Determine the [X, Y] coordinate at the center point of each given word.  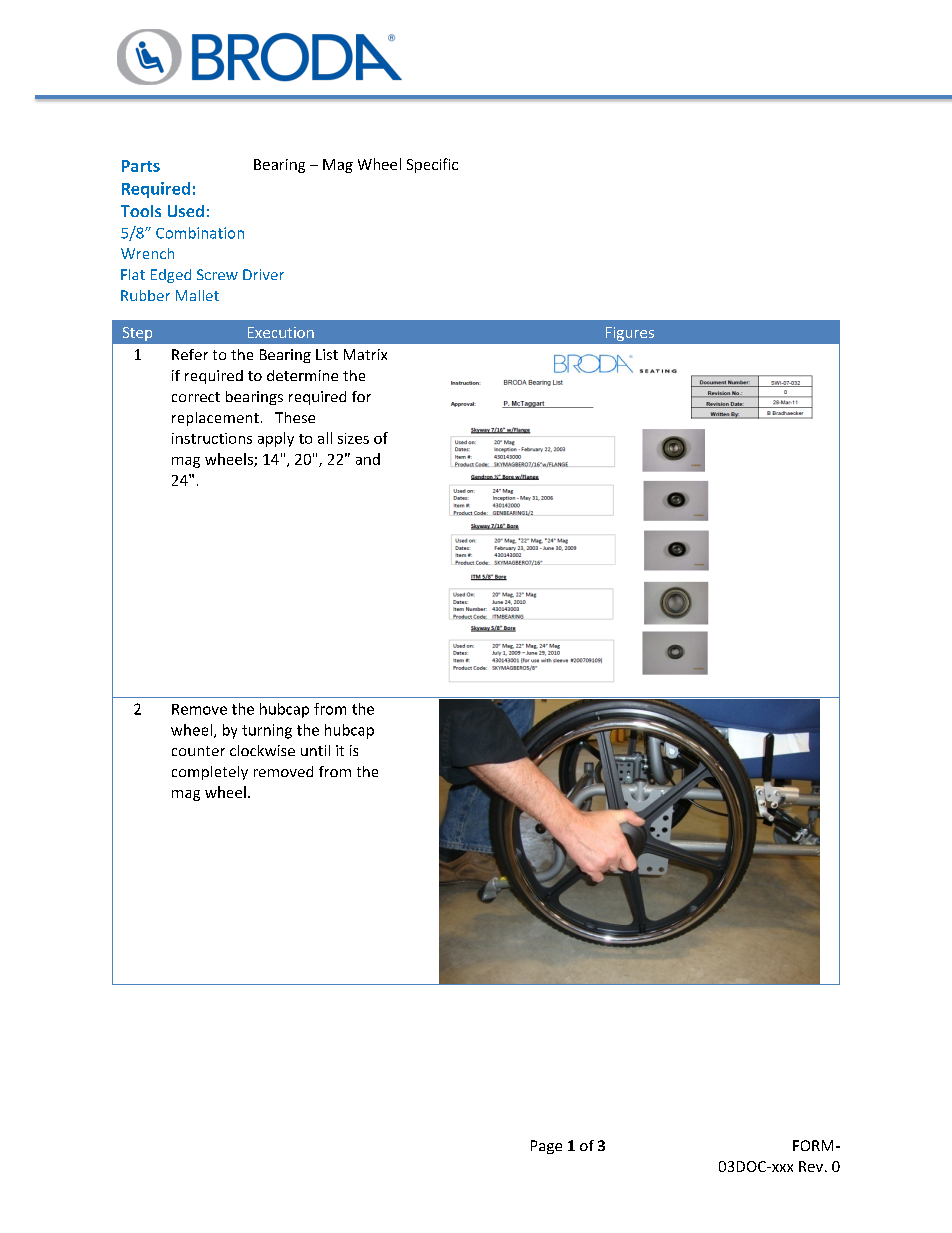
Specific [432, 165]
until [315, 750]
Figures [630, 334]
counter [198, 751]
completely [210, 773]
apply [276, 439]
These [295, 417]
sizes [353, 438]
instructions [212, 438]
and [368, 459]
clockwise [262, 750]
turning [267, 731]
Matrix [365, 354]
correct [196, 397]
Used [186, 211]
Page [546, 1147]
